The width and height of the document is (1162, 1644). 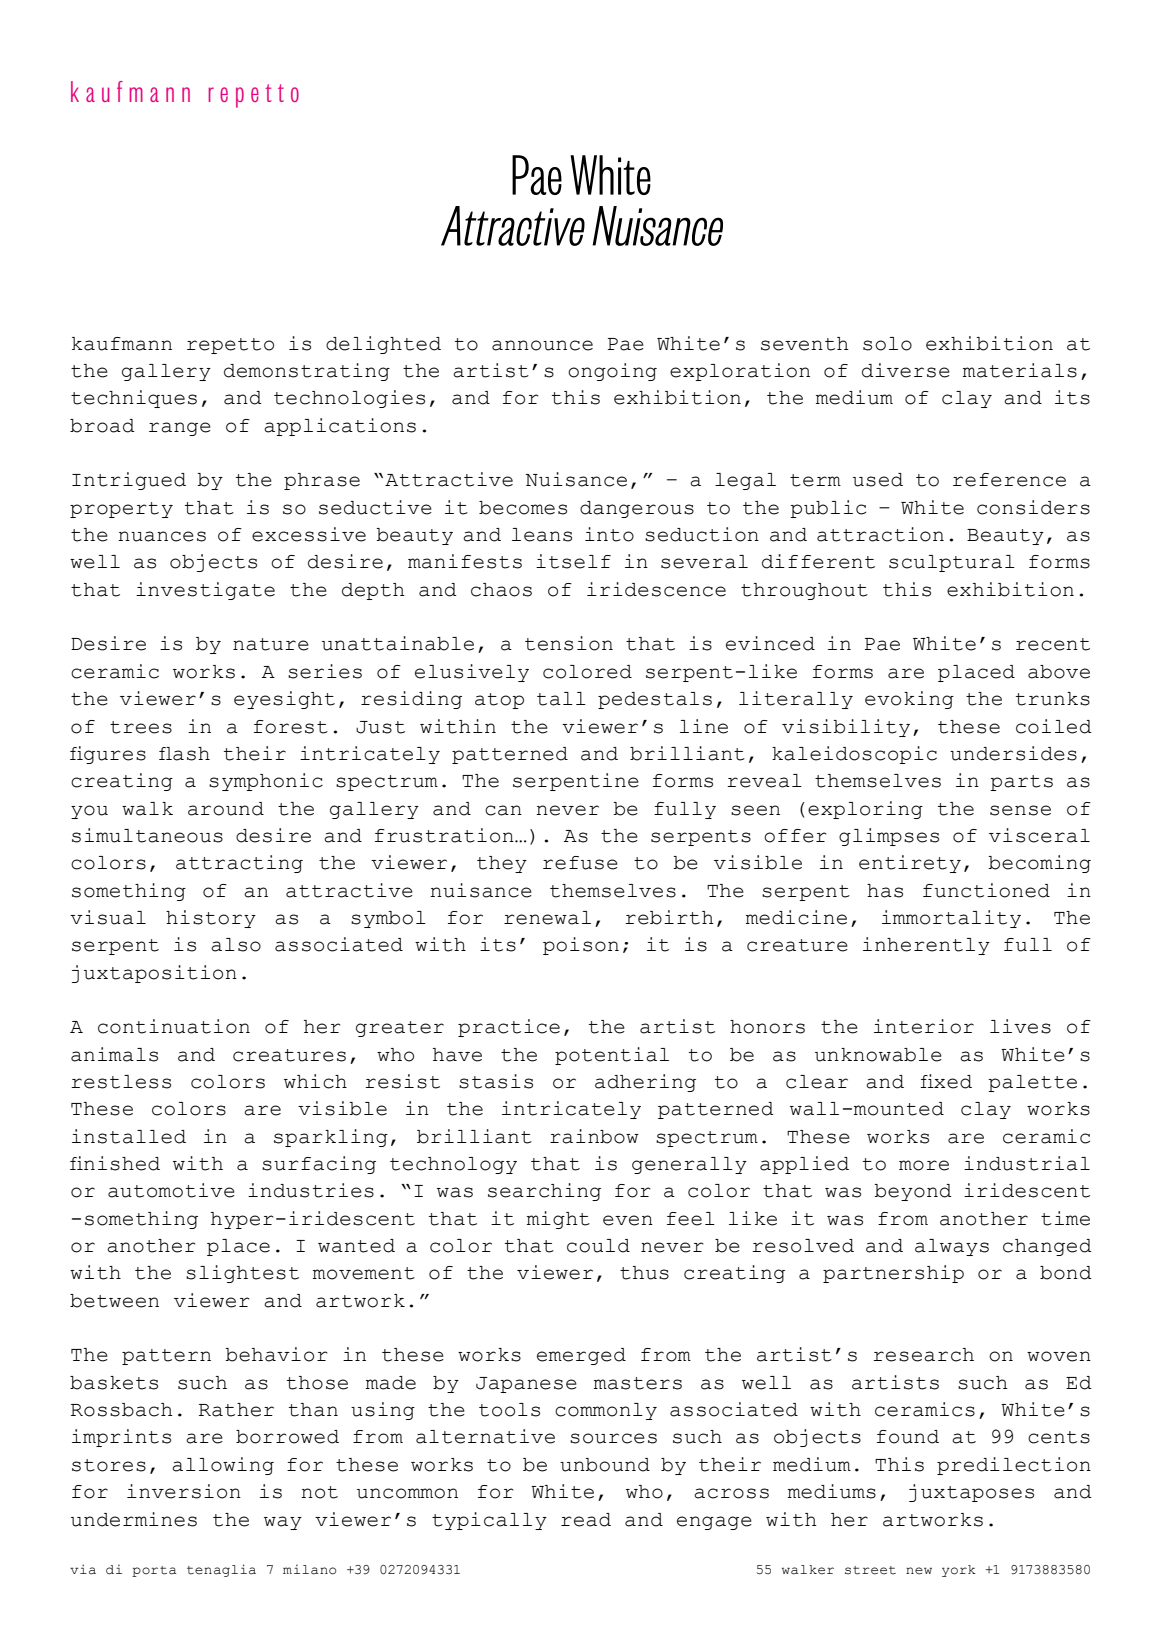 What do you see at coordinates (581, 1356) in the document?
I see `emerged` at bounding box center [581, 1356].
